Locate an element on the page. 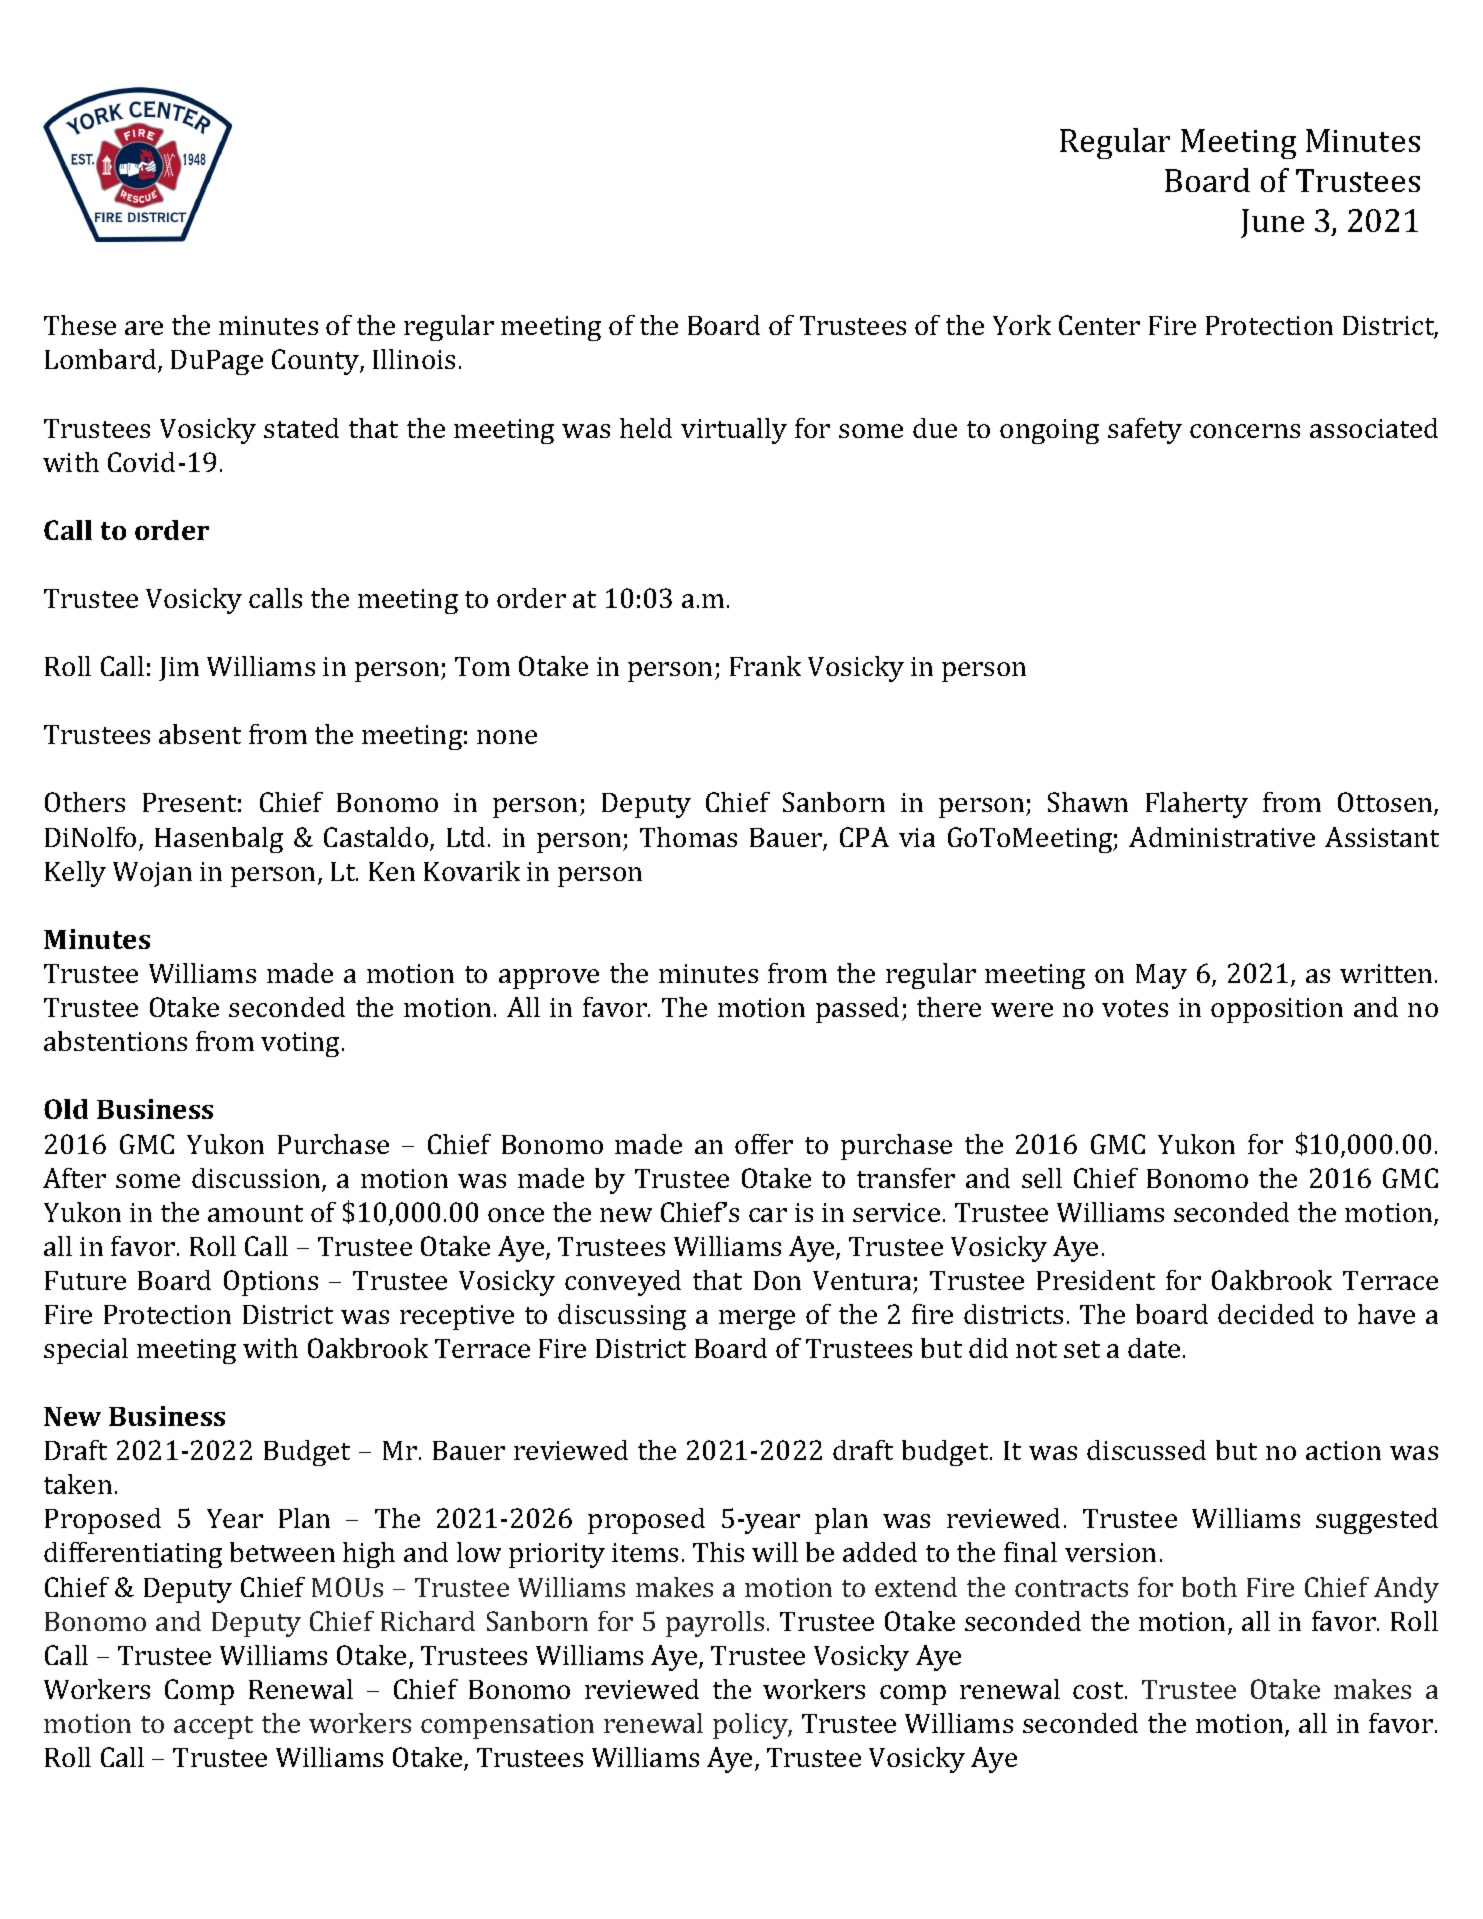 The width and height of the document is (1483, 1919). passed is located at coordinates (857, 1010).
